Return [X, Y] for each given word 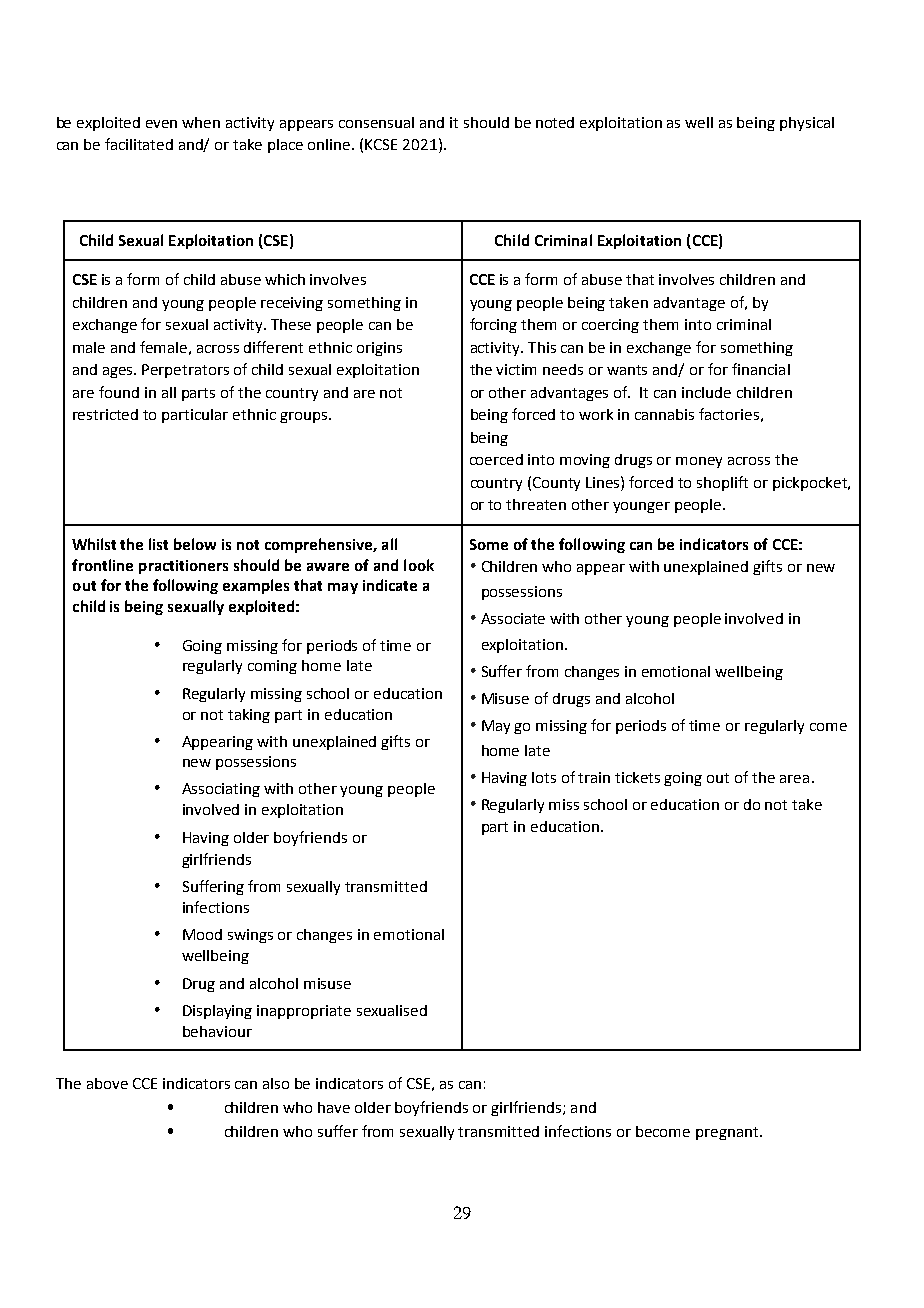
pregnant [728, 1133]
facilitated [139, 144]
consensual [376, 122]
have [334, 1107]
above [107, 1083]
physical [807, 124]
